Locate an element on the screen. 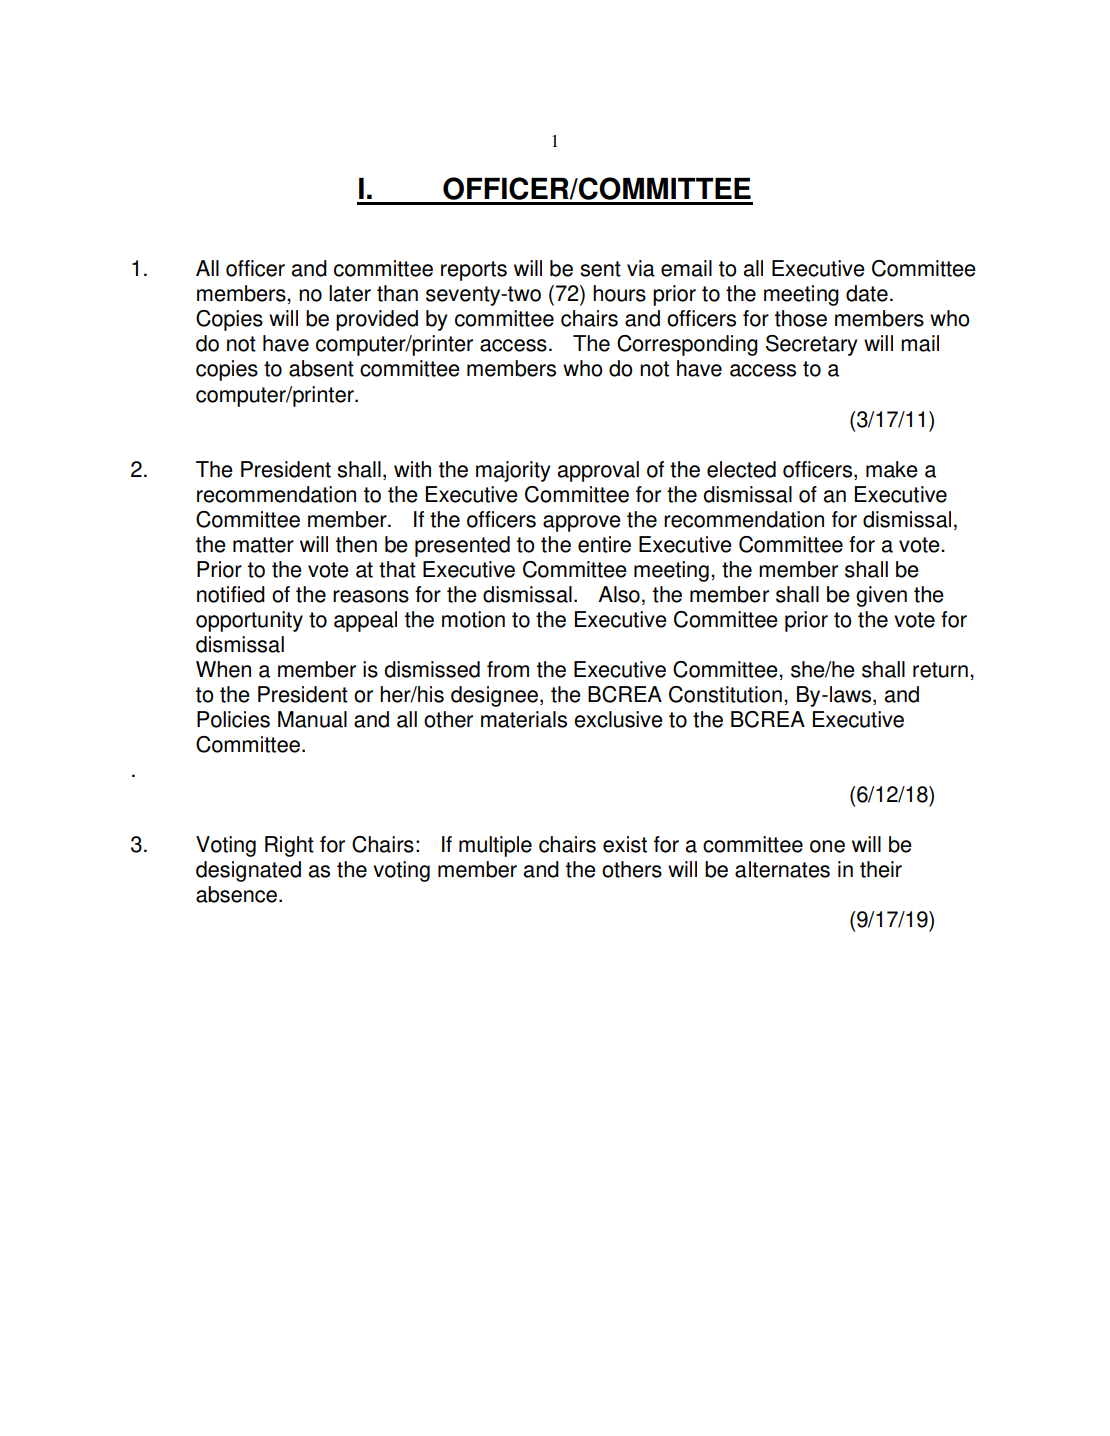 The width and height of the screenshot is (1110, 1436). their is located at coordinates (881, 869).
